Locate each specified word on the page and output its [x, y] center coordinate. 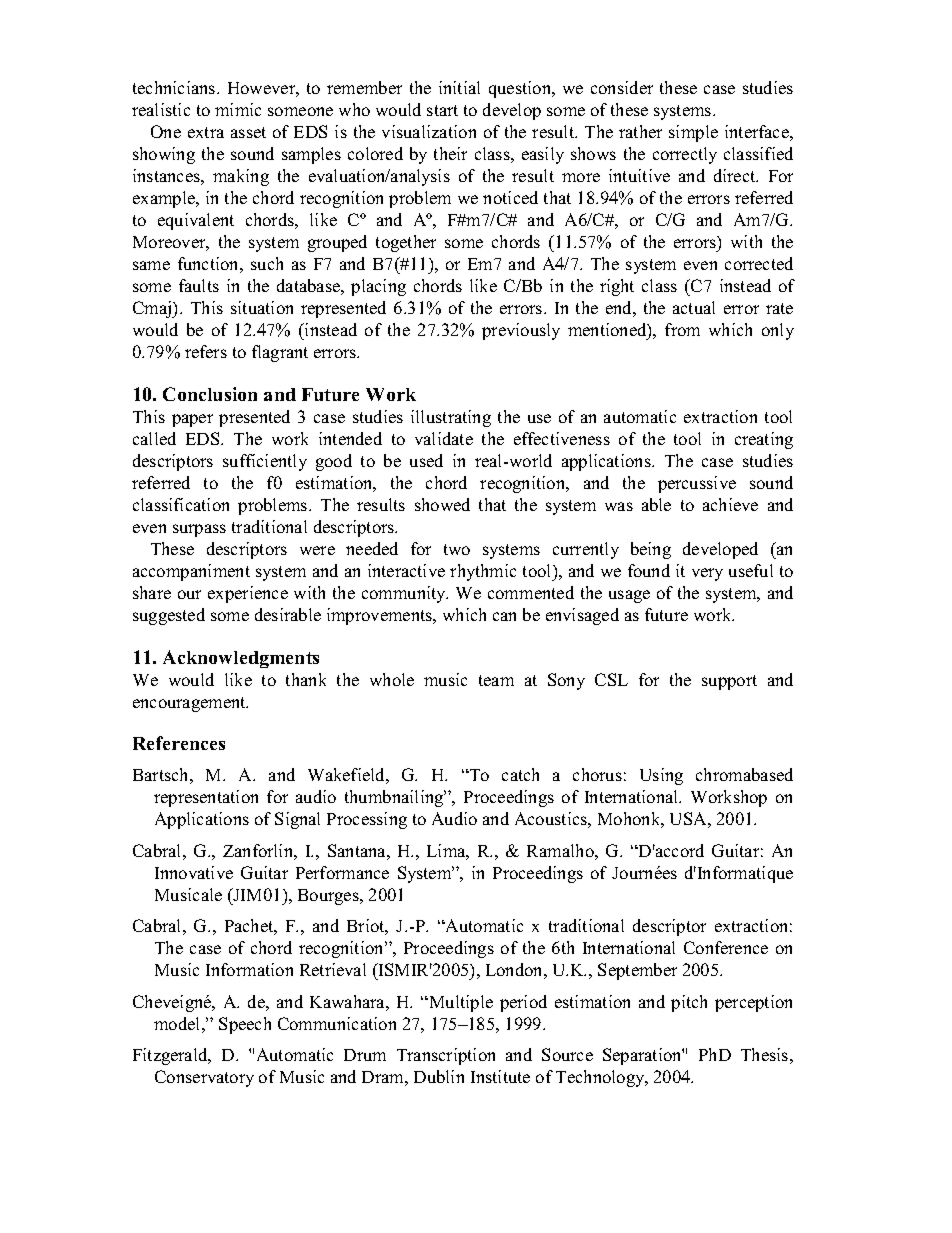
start [442, 110]
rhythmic [483, 572]
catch [520, 774]
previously [521, 331]
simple [693, 133]
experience [248, 594]
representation [206, 798]
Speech [245, 1025]
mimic [238, 109]
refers [206, 351]
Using [661, 776]
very [707, 574]
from [682, 329]
